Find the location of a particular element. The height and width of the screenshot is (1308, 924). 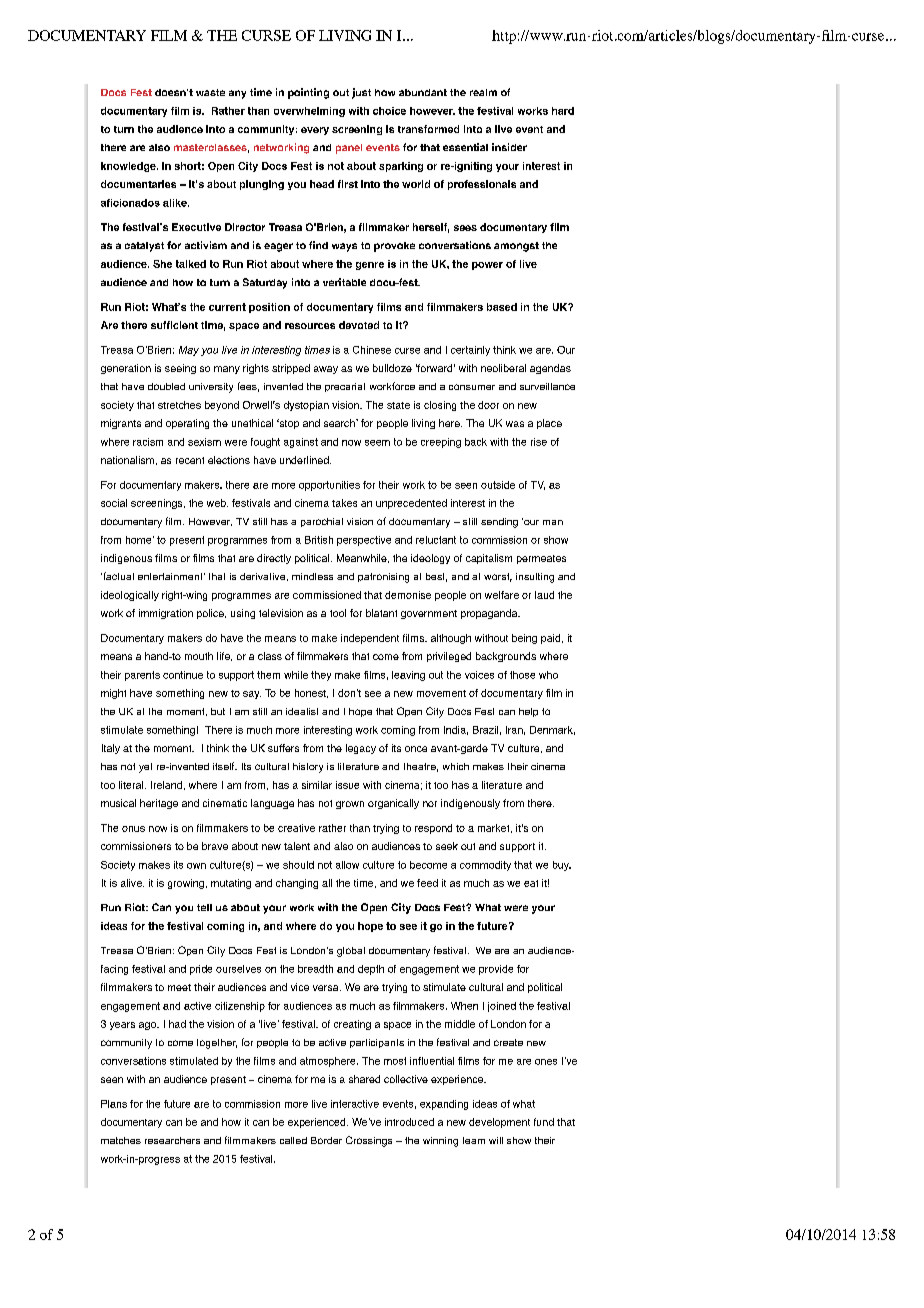

immigration is located at coordinates (166, 614).
